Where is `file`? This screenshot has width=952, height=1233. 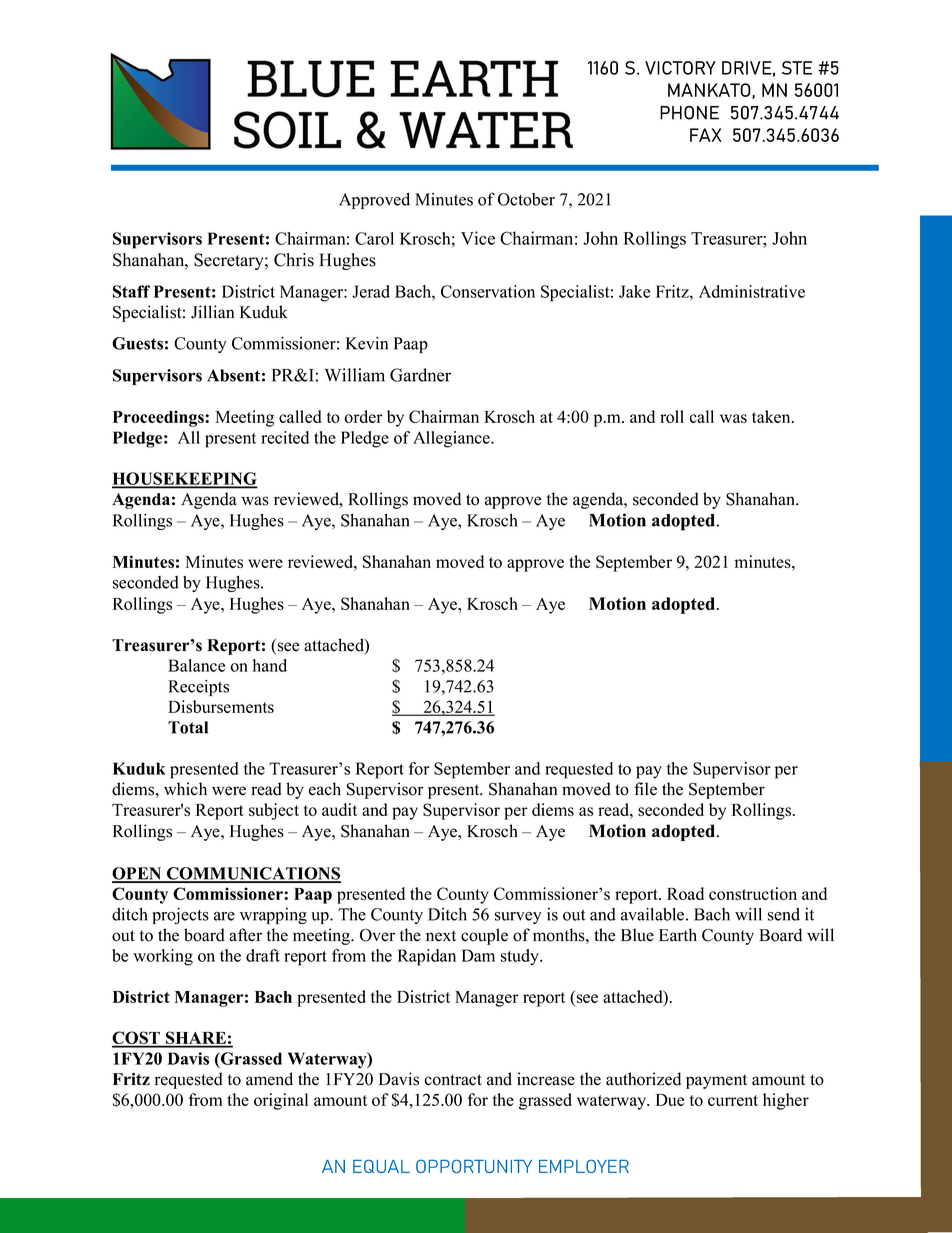 file is located at coordinates (645, 789).
